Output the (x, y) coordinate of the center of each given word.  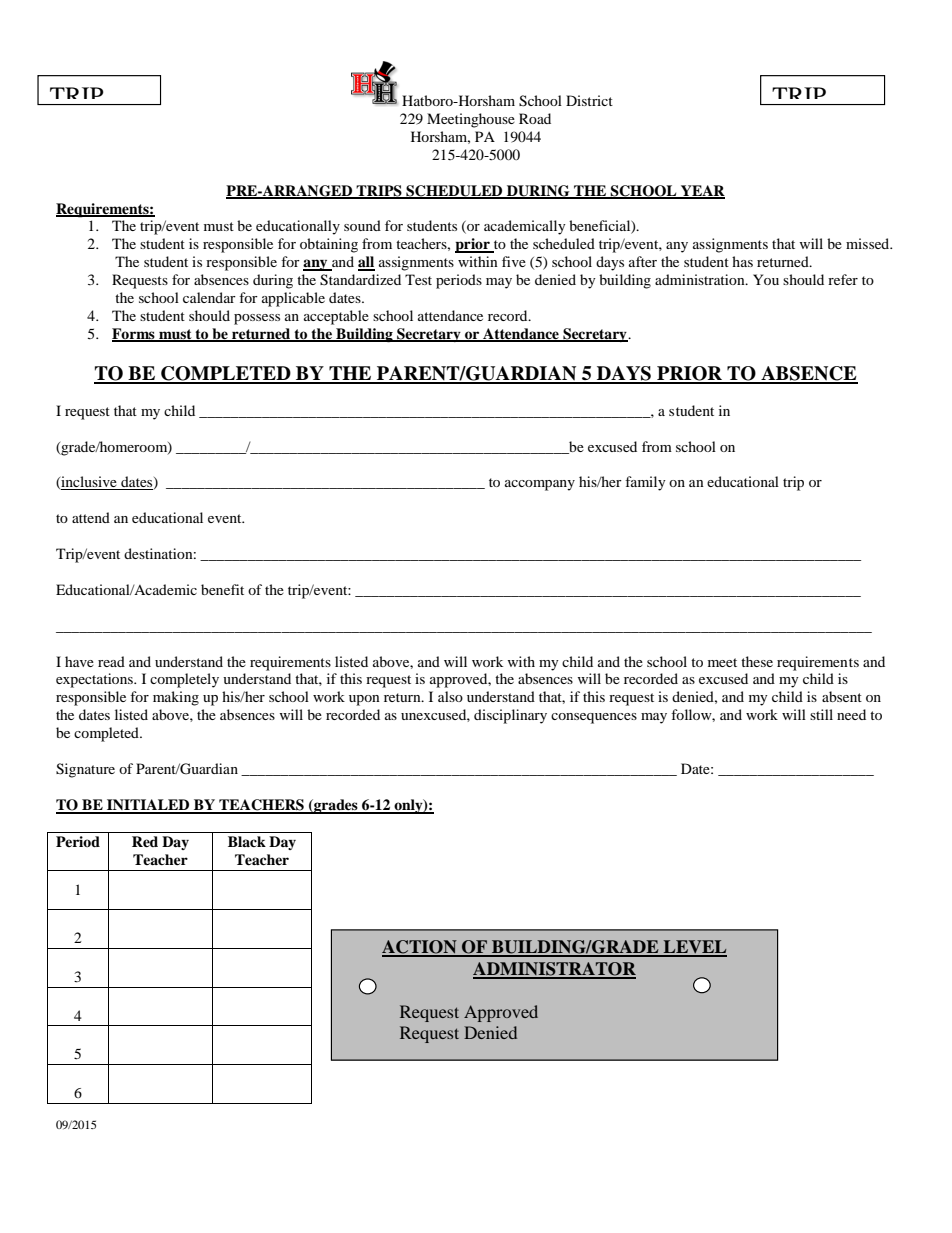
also (450, 696)
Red (145, 841)
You (766, 279)
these (757, 661)
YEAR (702, 191)
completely (184, 680)
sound (362, 225)
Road (535, 118)
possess (257, 319)
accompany (540, 485)
